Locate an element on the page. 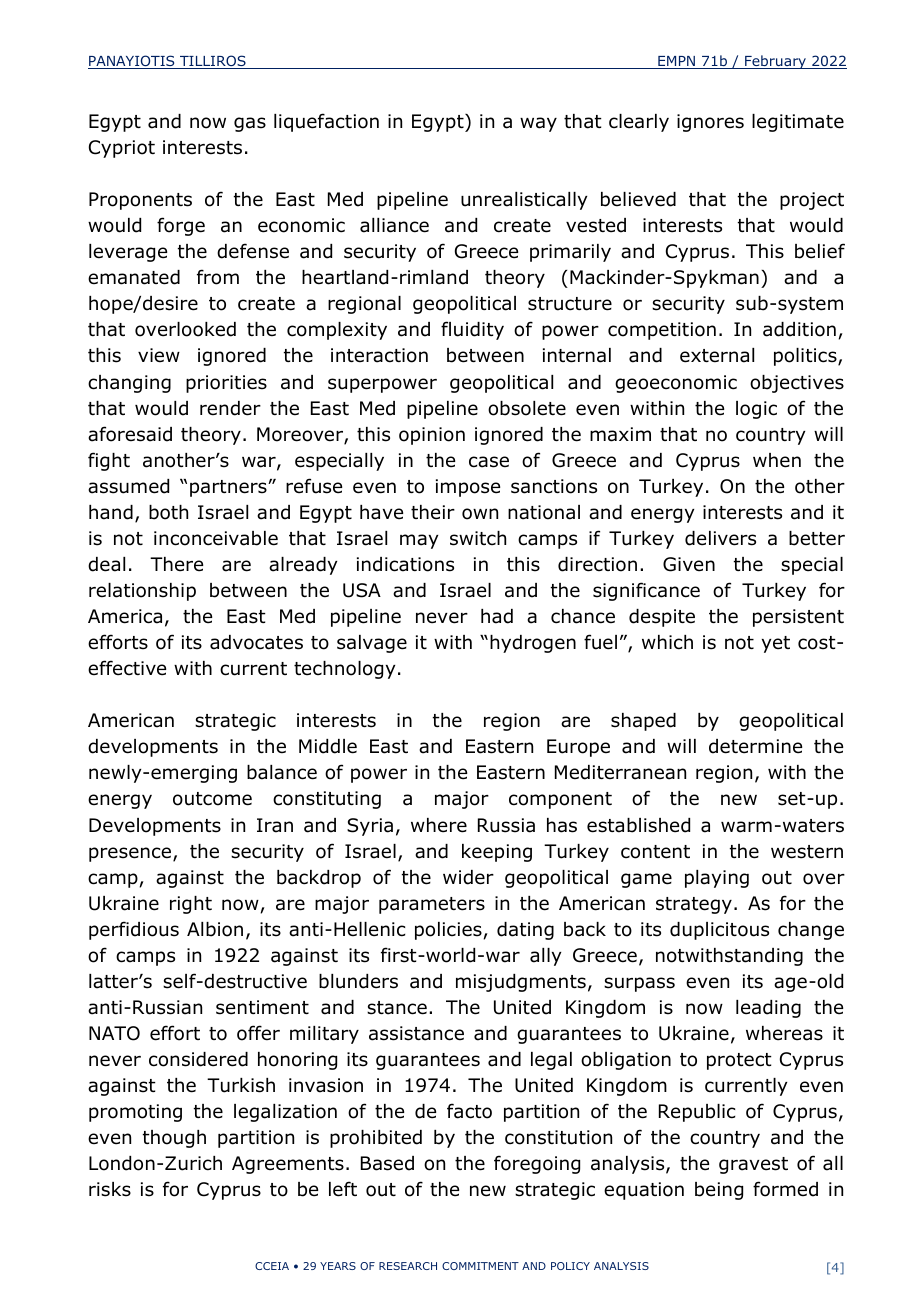 The image size is (924, 1308). way is located at coordinates (538, 124).
